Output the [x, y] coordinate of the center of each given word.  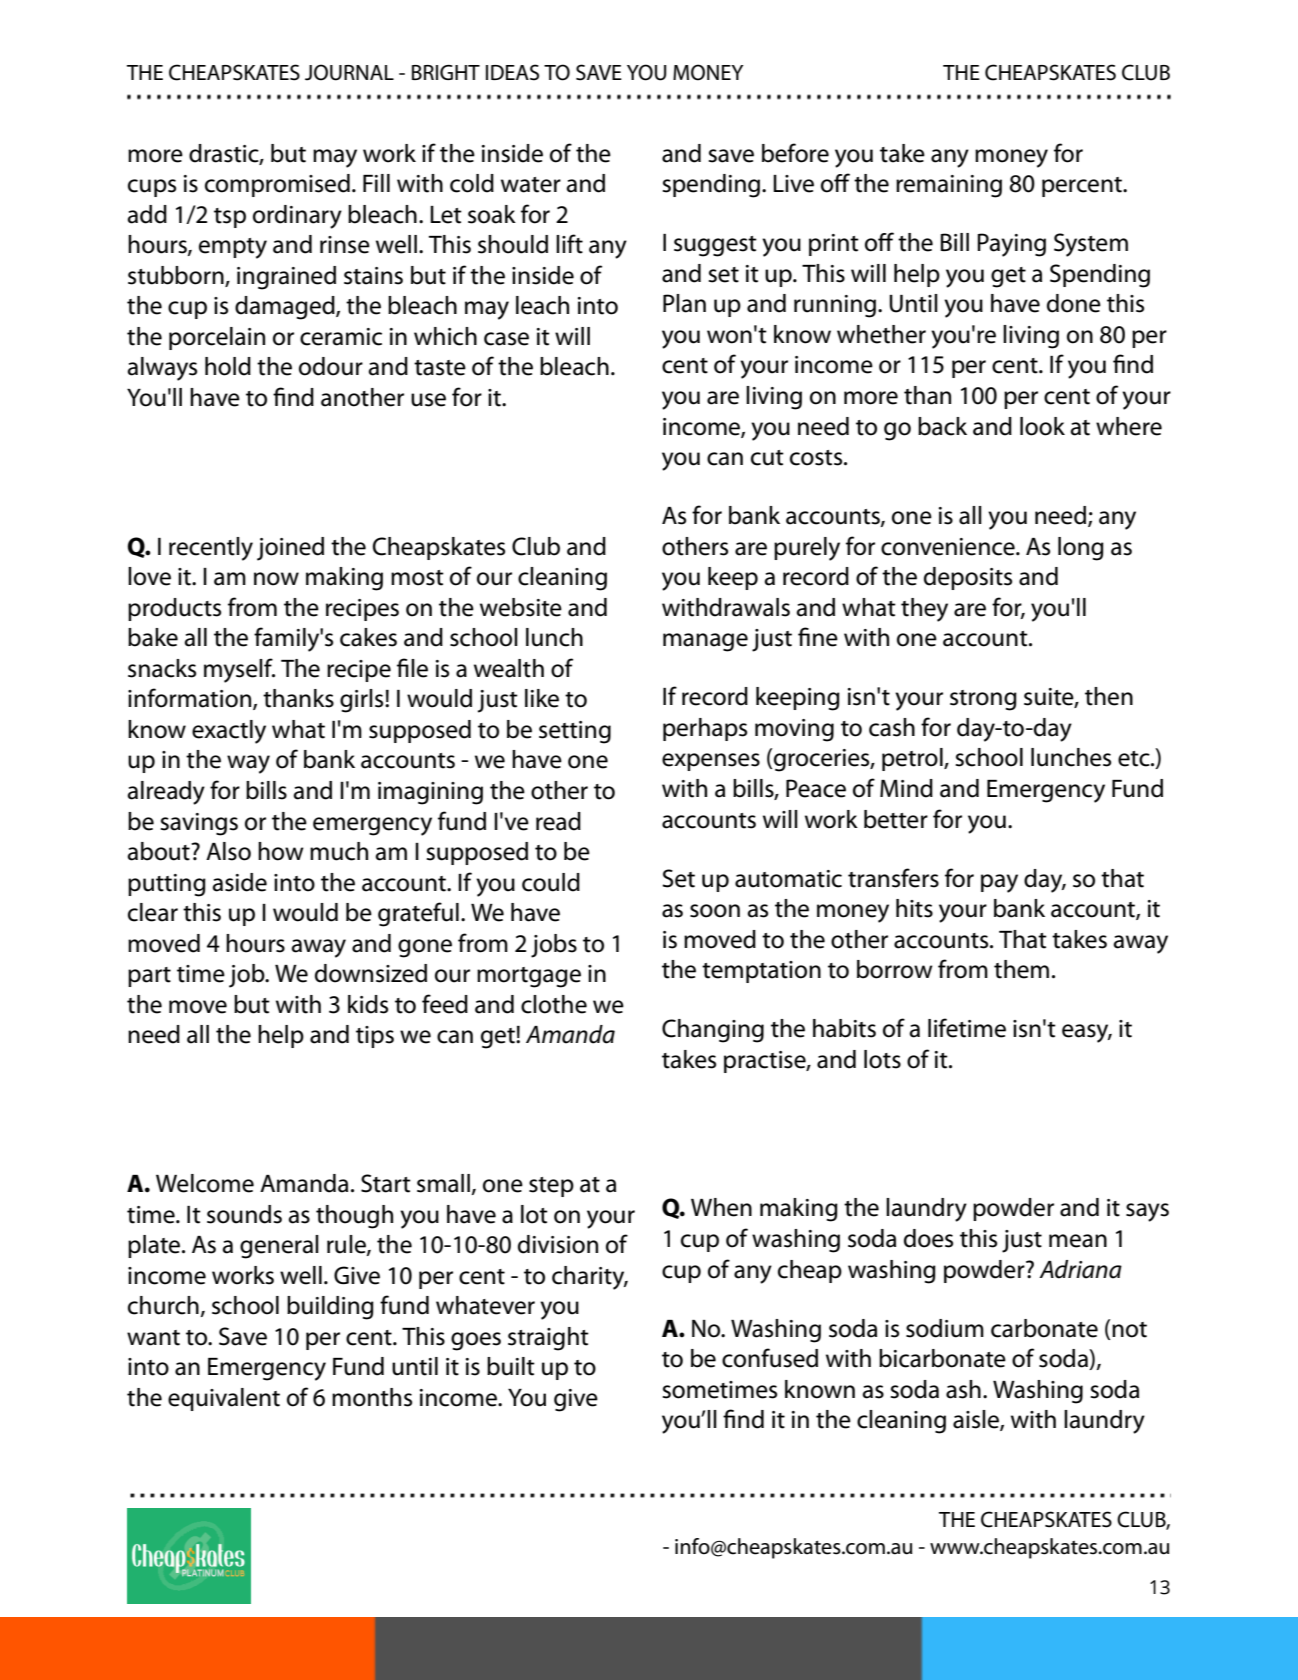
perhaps [705, 729]
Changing [713, 1031]
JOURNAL [349, 72]
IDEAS [512, 72]
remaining [949, 186]
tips [375, 1037]
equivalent [224, 1399]
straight [548, 1339]
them [1021, 969]
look [1042, 426]
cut [767, 458]
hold [228, 366]
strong [983, 700]
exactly [229, 732]
